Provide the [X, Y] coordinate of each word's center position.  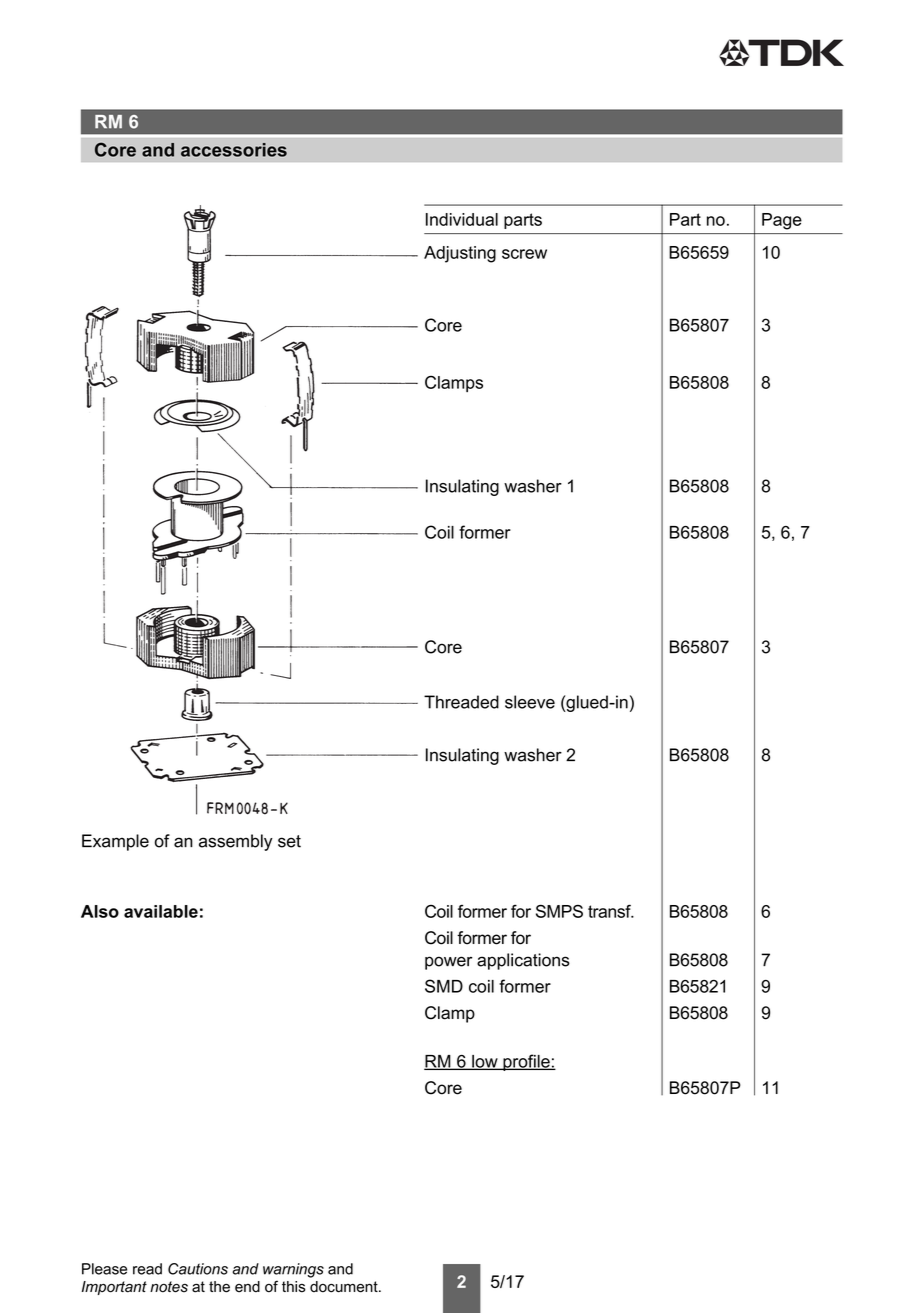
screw [524, 254]
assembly [236, 842]
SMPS [559, 911]
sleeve [530, 702]
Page [782, 221]
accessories [234, 150]
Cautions [198, 1269]
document [345, 1287]
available [161, 911]
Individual [462, 219]
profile [526, 1062]
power [449, 963]
